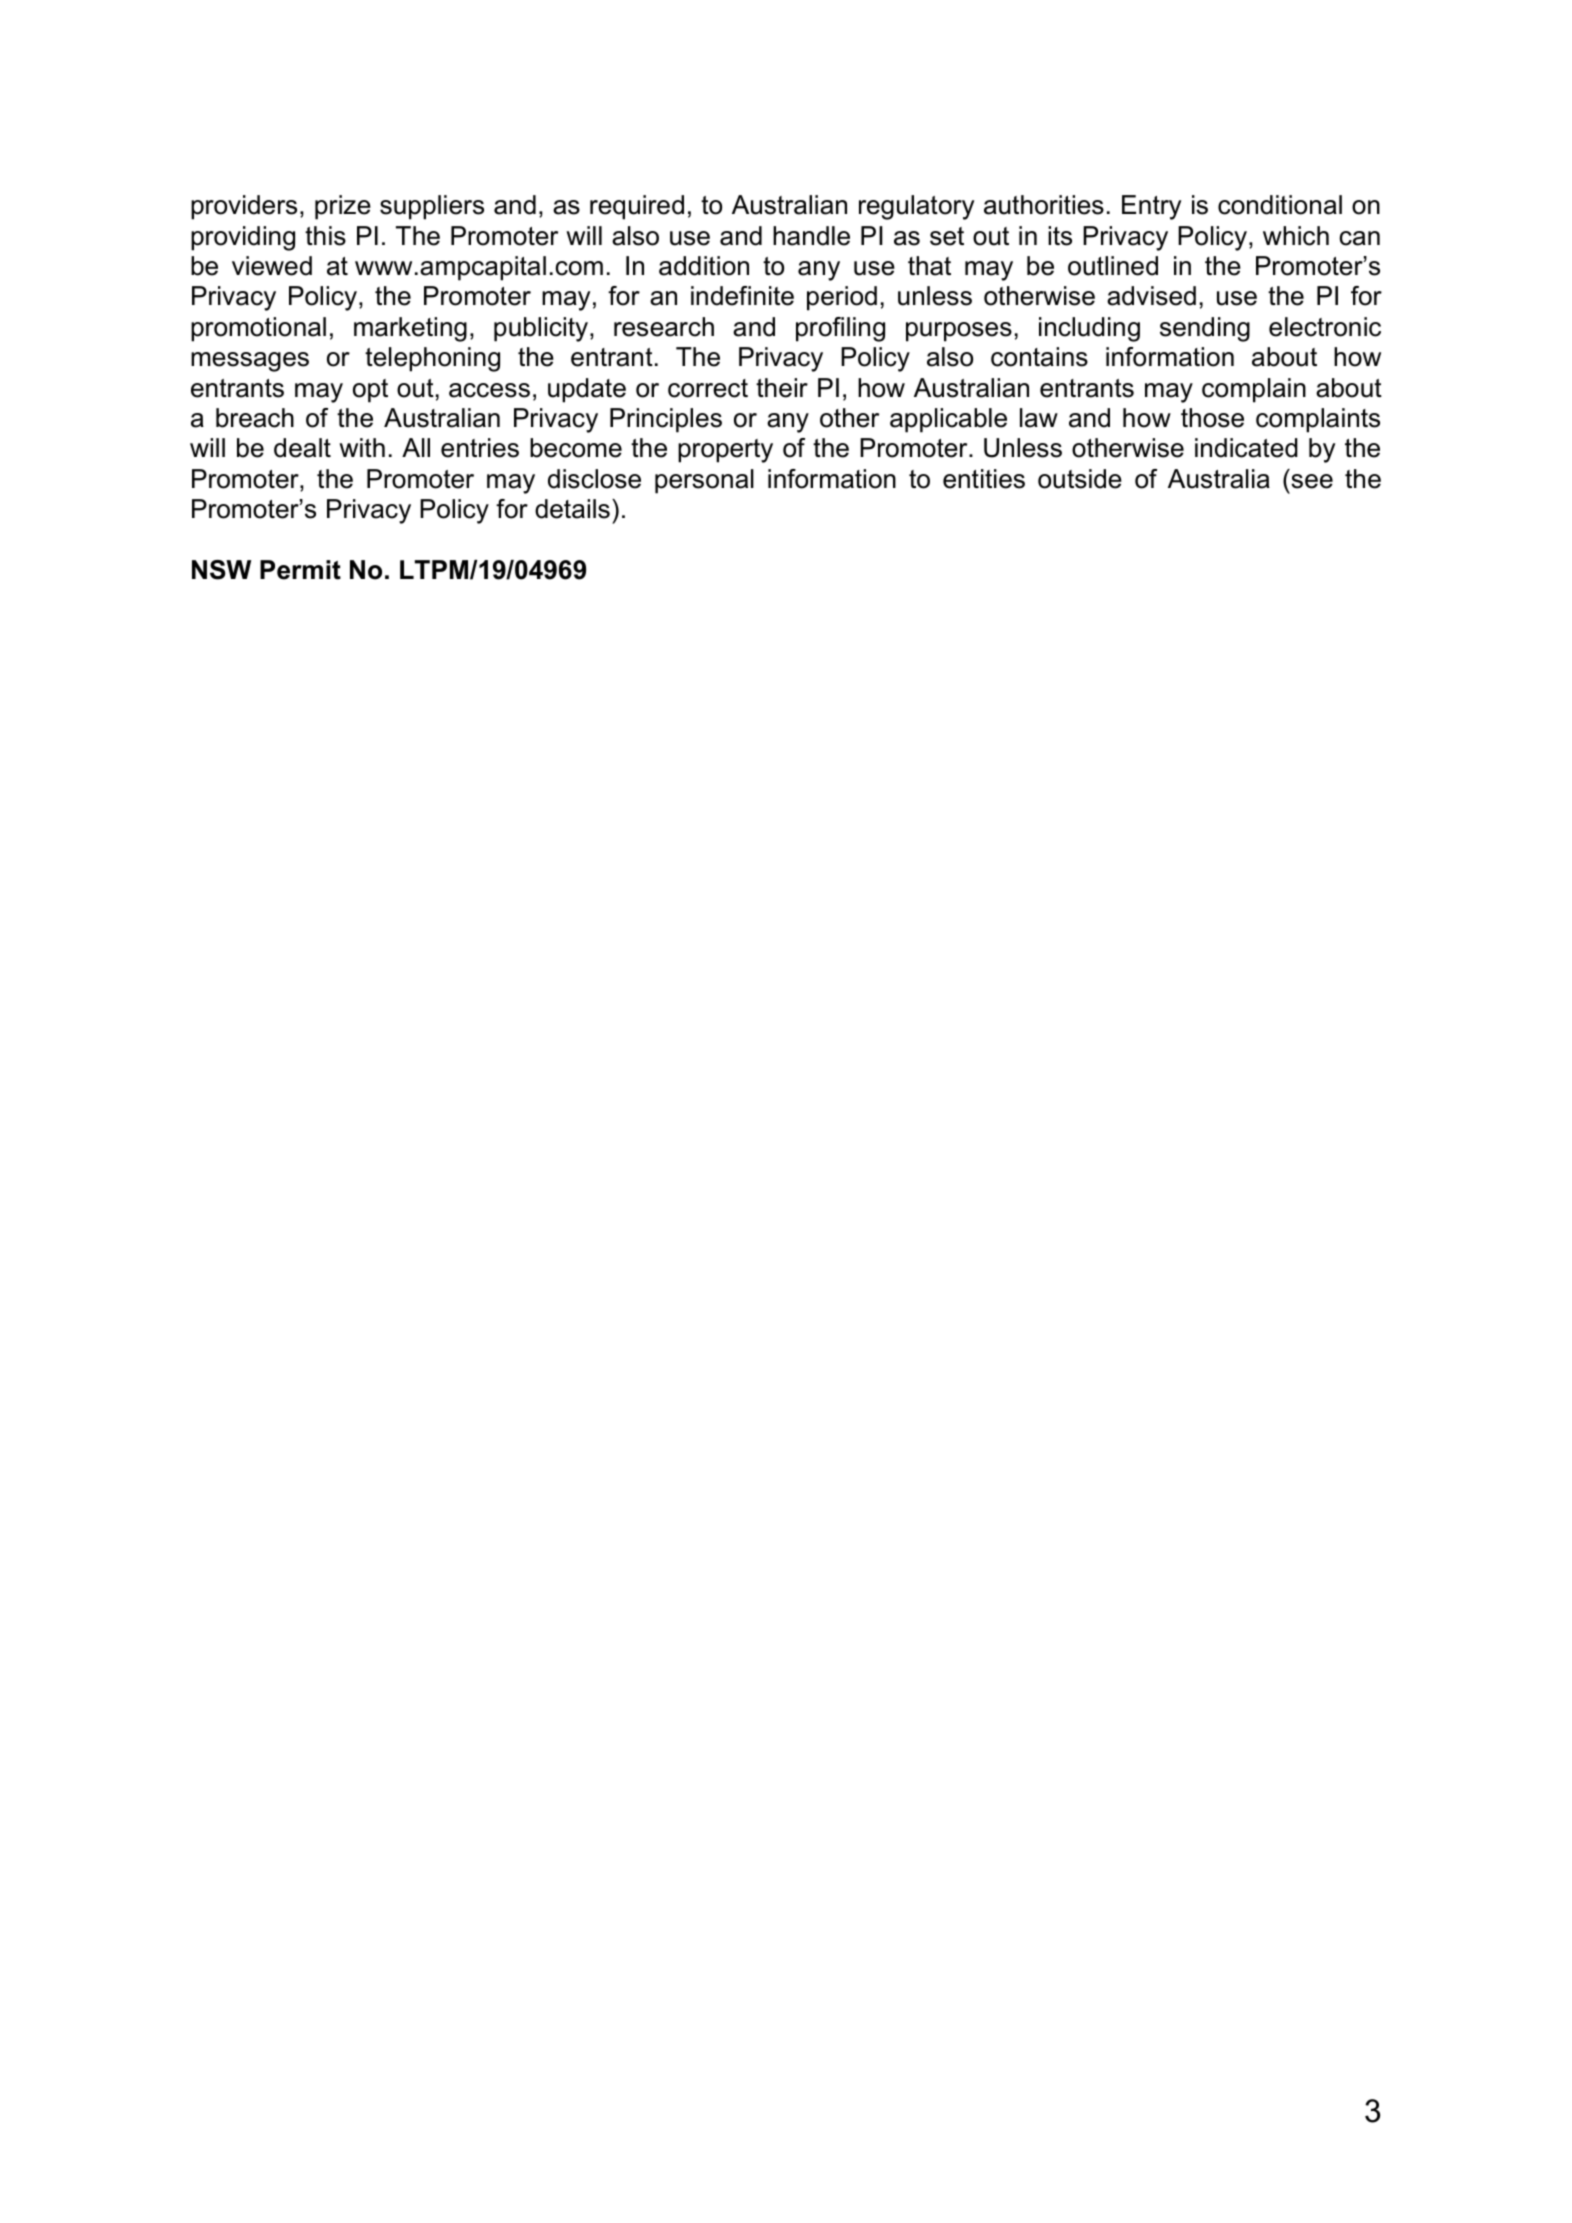 The height and width of the screenshot is (2223, 1572). Describe the element at coordinates (840, 329) in the screenshot. I see `profiling` at that location.
